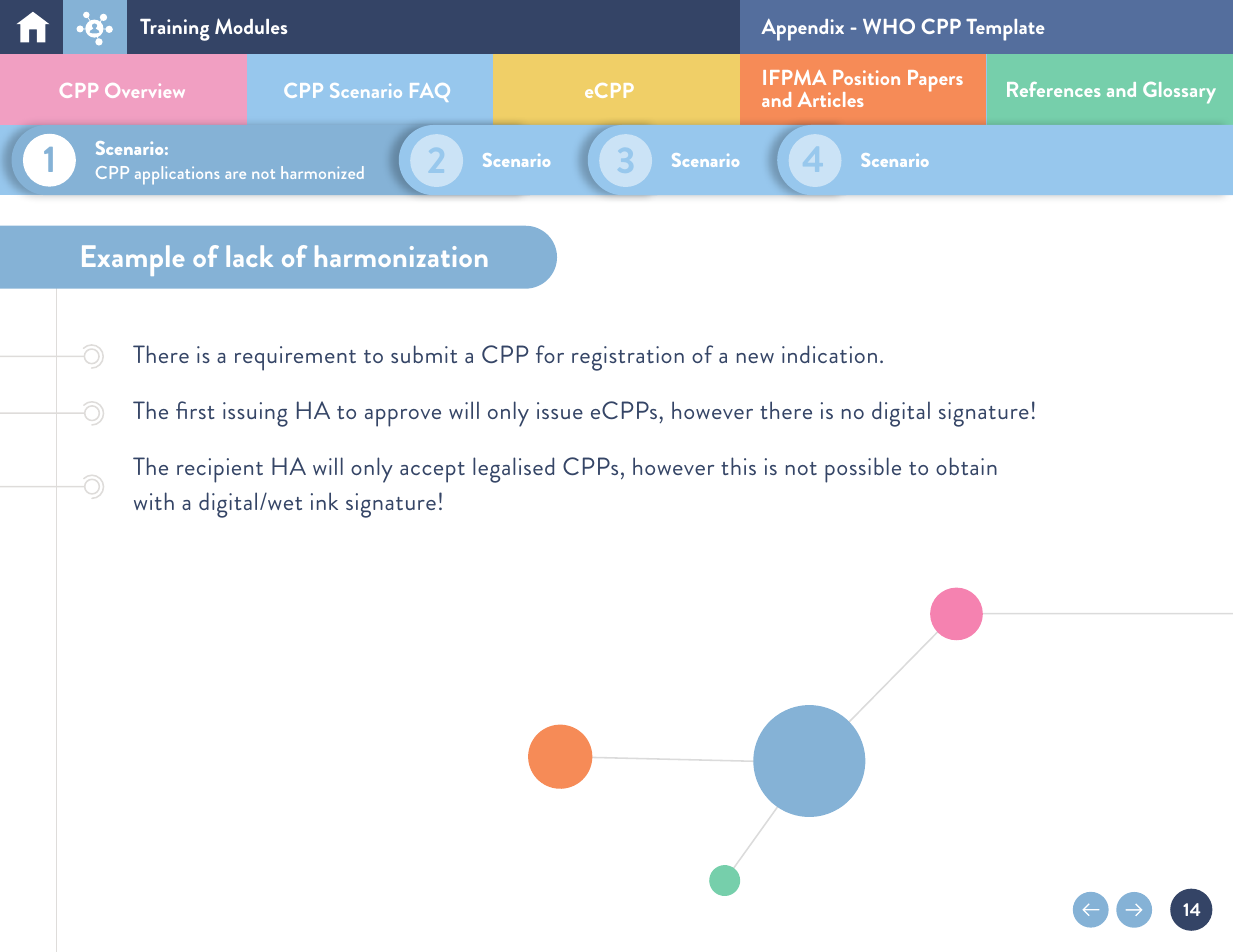 This screenshot has width=1233, height=952. I want to click on WHO, so click(889, 26).
